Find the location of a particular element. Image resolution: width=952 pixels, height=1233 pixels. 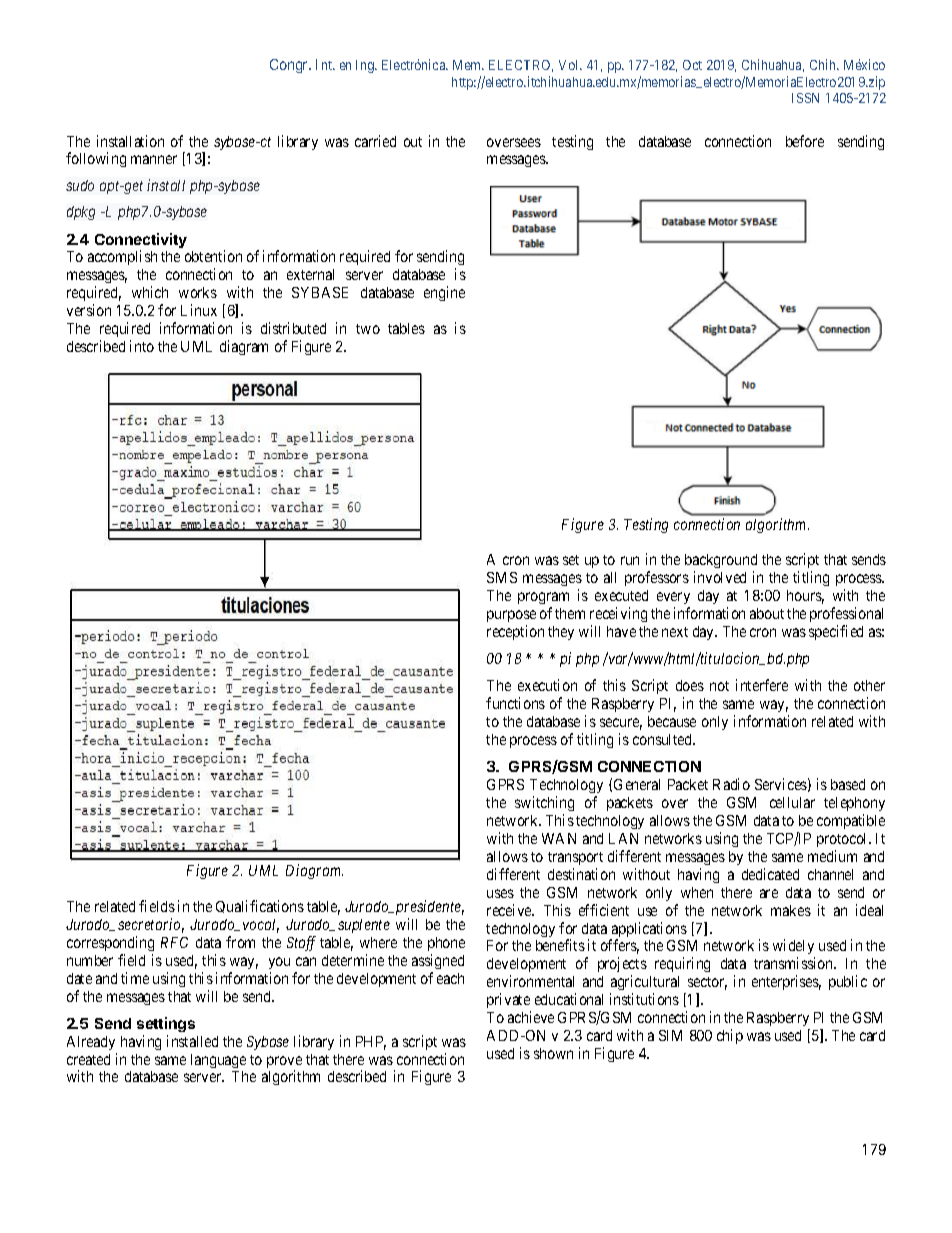

settings is located at coordinates (166, 1024).
